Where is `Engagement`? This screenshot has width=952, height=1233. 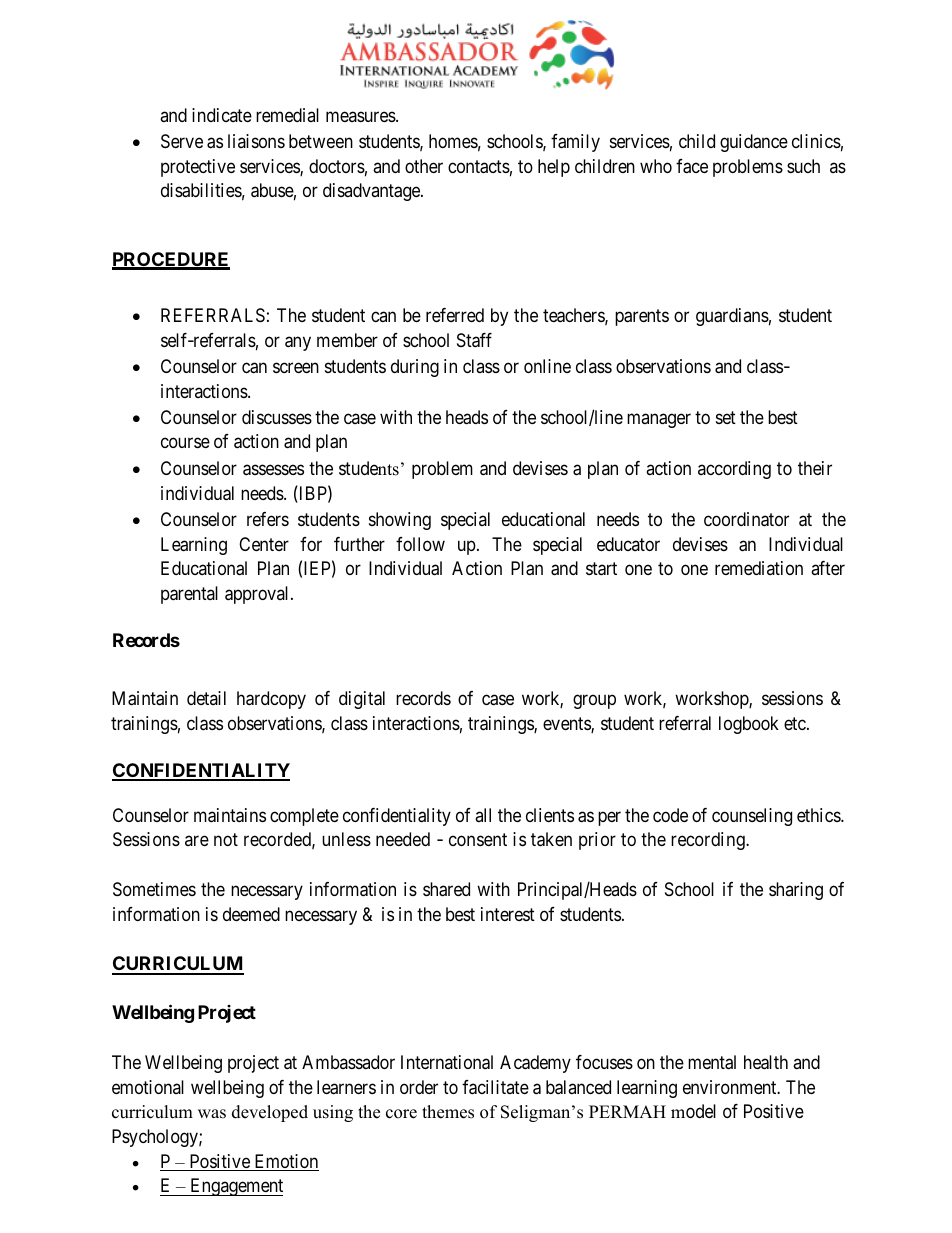
Engagement is located at coordinates (235, 1187).
